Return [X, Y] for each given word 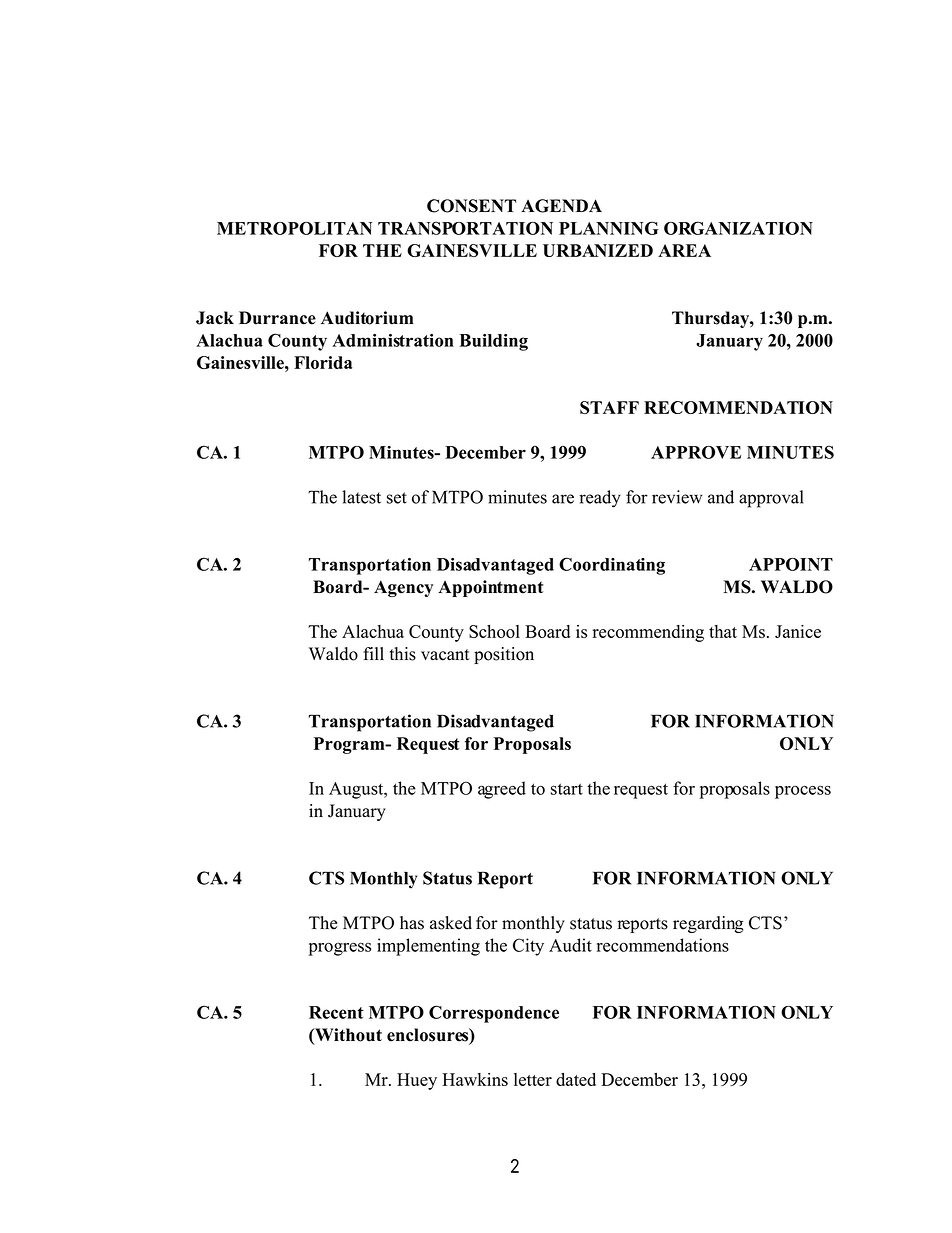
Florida [323, 362]
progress [340, 949]
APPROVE [696, 452]
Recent [336, 1012]
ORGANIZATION [738, 228]
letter [533, 1079]
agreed [502, 790]
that [723, 631]
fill [373, 653]
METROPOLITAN [294, 228]
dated [576, 1079]
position [504, 655]
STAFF [609, 407]
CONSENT [471, 206]
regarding [708, 924]
